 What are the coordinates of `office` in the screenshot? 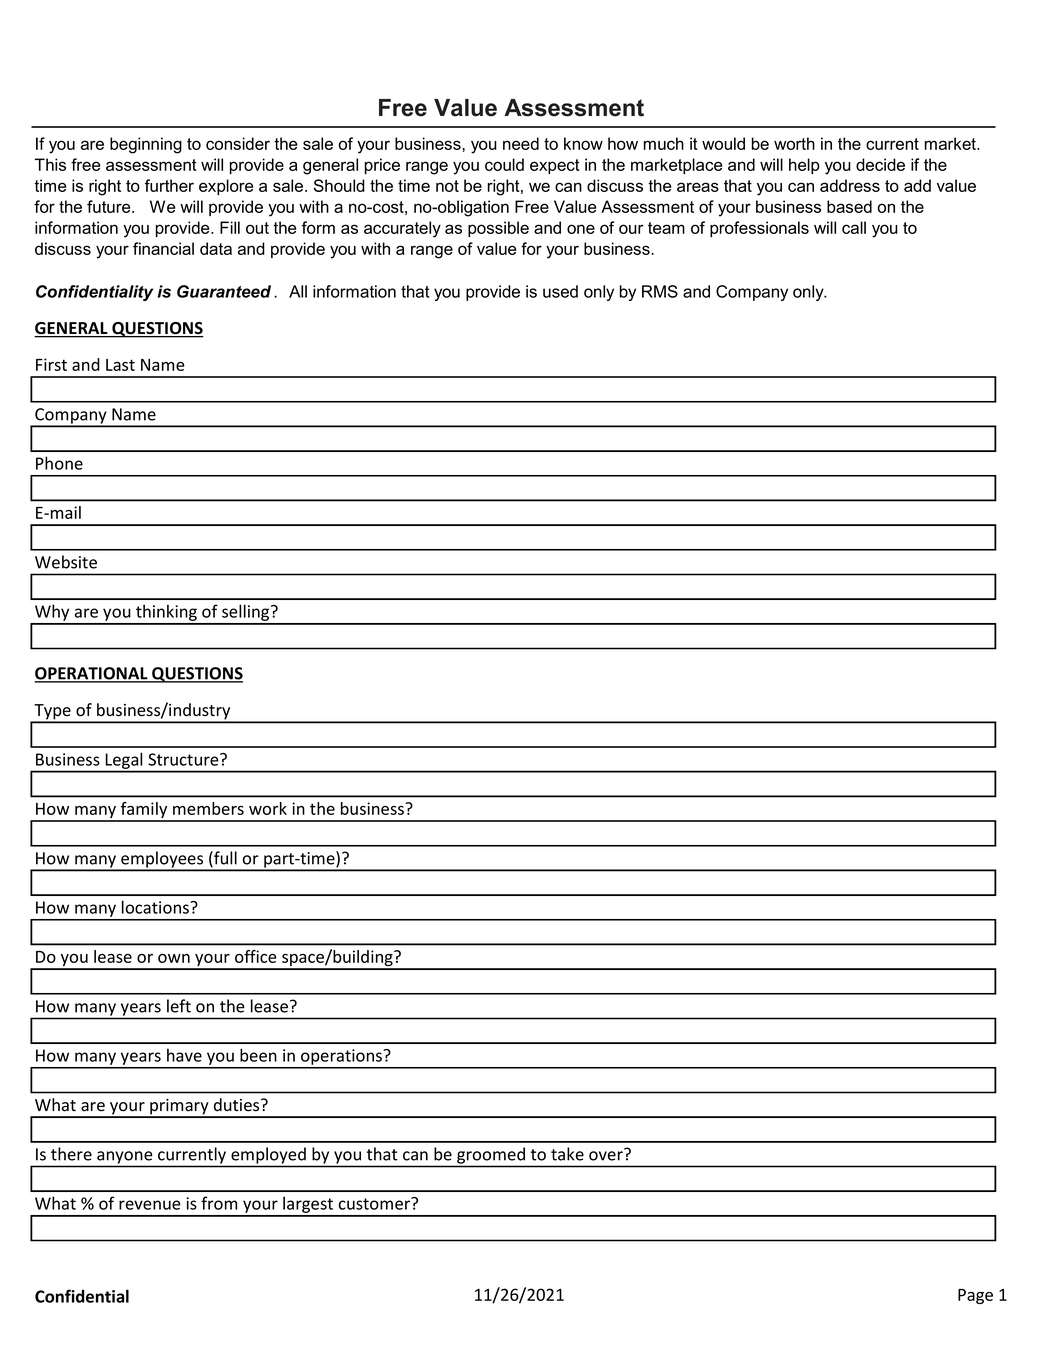 It's located at (256, 956).
